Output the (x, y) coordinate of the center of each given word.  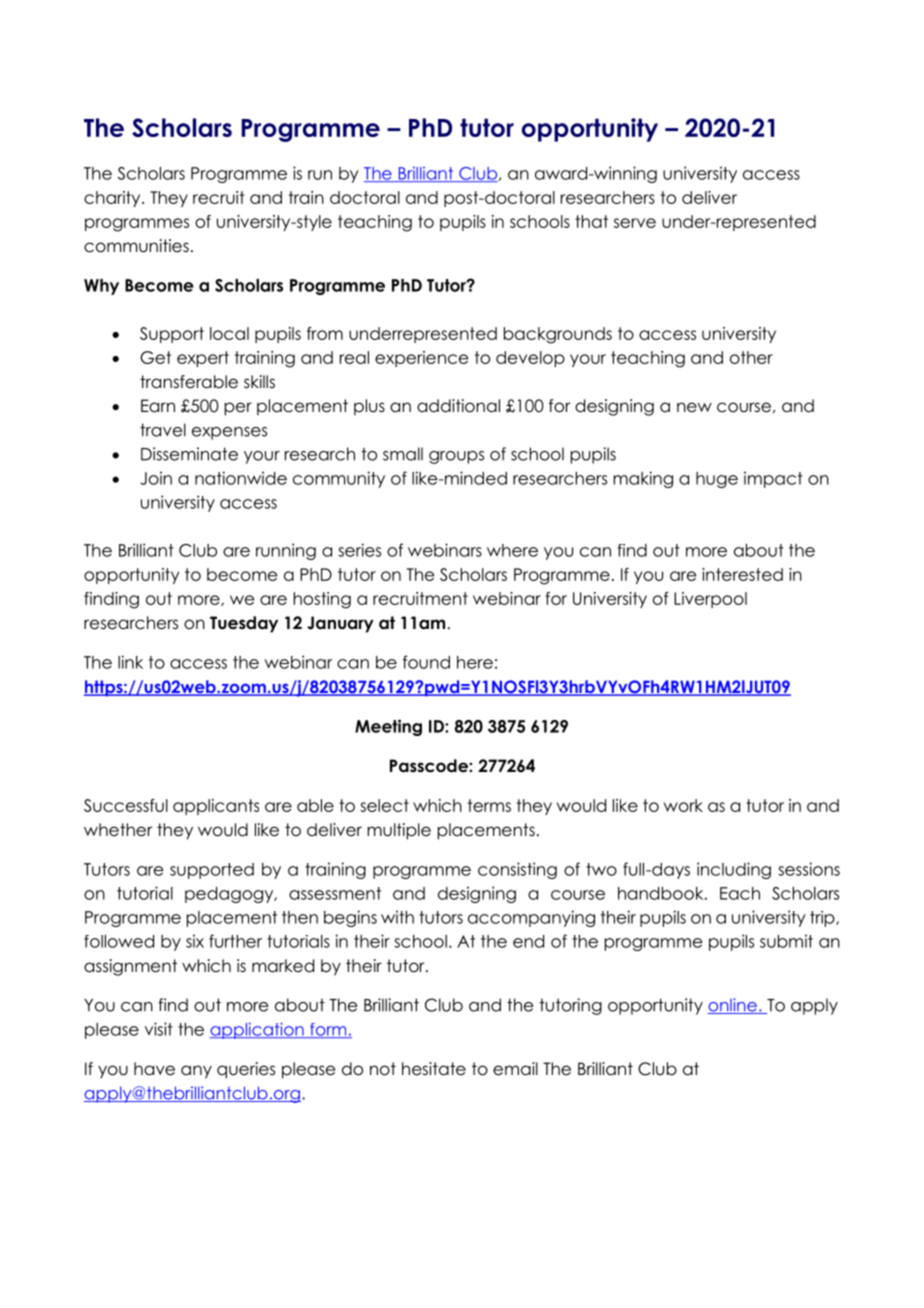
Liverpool (710, 600)
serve (635, 223)
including (734, 870)
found (426, 662)
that (591, 221)
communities (136, 246)
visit (159, 1029)
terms (489, 805)
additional (458, 406)
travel (163, 430)
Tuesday (244, 624)
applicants (216, 807)
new (694, 407)
